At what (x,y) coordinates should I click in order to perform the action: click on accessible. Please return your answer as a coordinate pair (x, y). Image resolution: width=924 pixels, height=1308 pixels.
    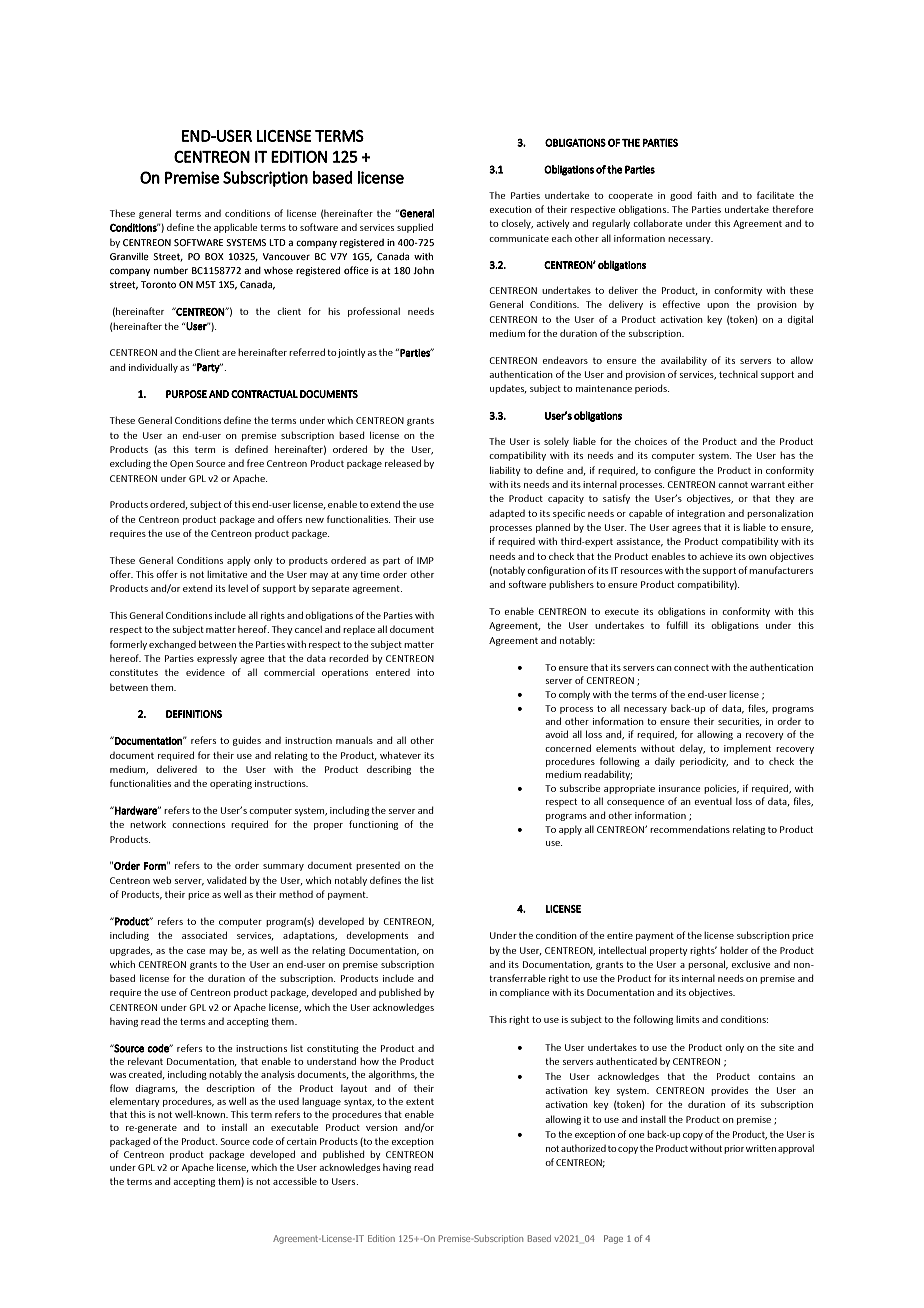
    Looking at the image, I should click on (295, 1181).
